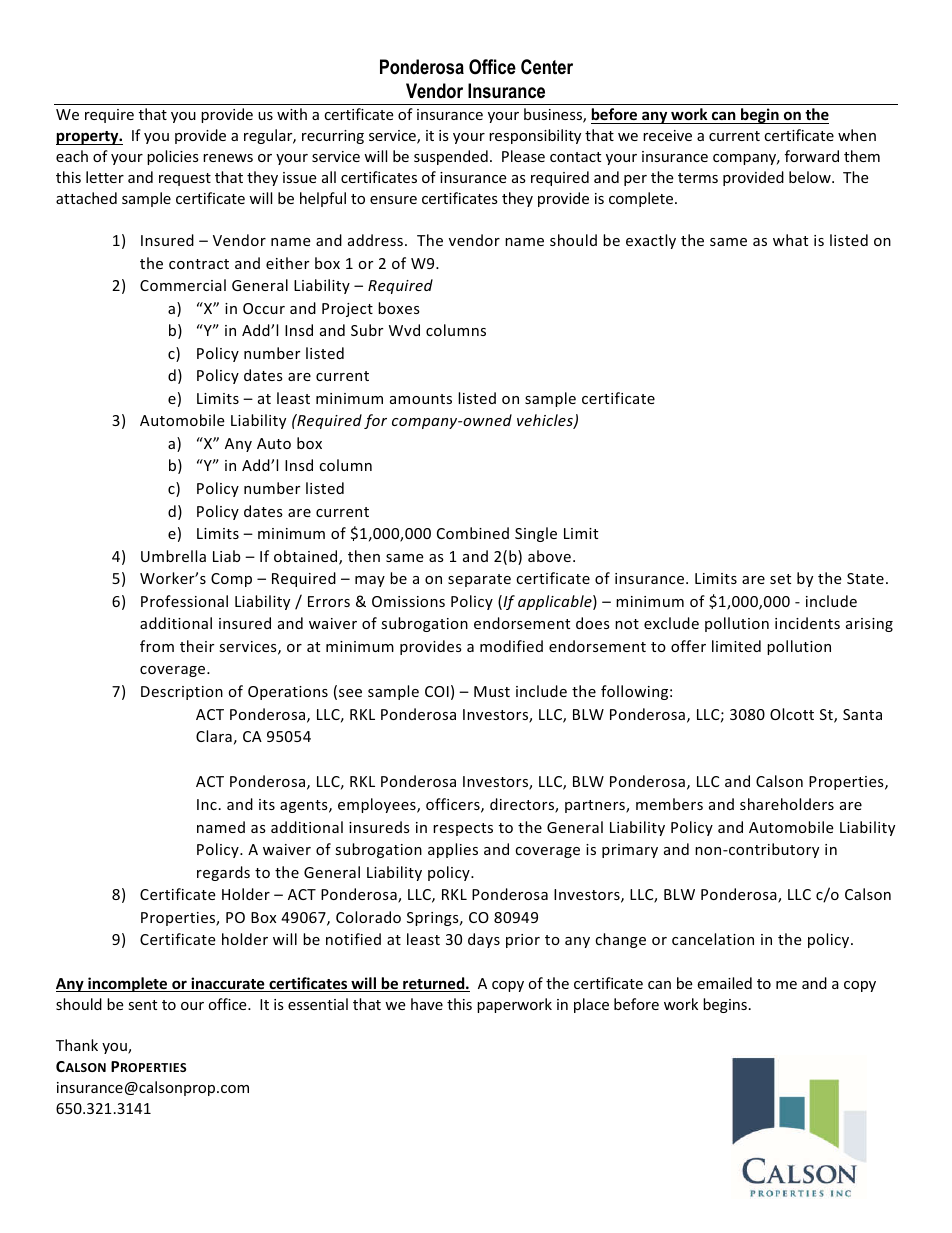 Image resolution: width=952 pixels, height=1233 pixels. I want to click on modified, so click(511, 646).
